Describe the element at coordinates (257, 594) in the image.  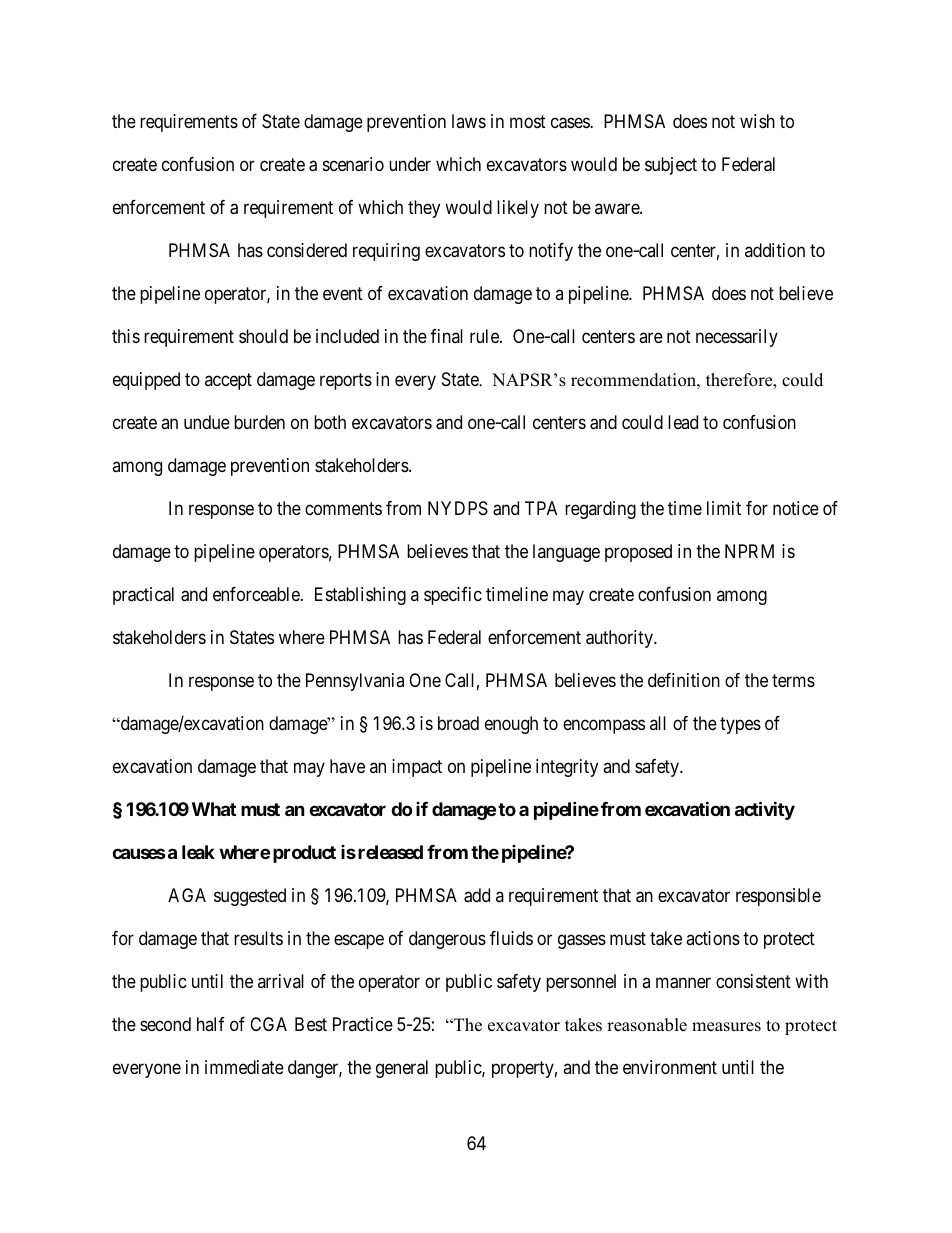
I see `enforceable` at that location.
